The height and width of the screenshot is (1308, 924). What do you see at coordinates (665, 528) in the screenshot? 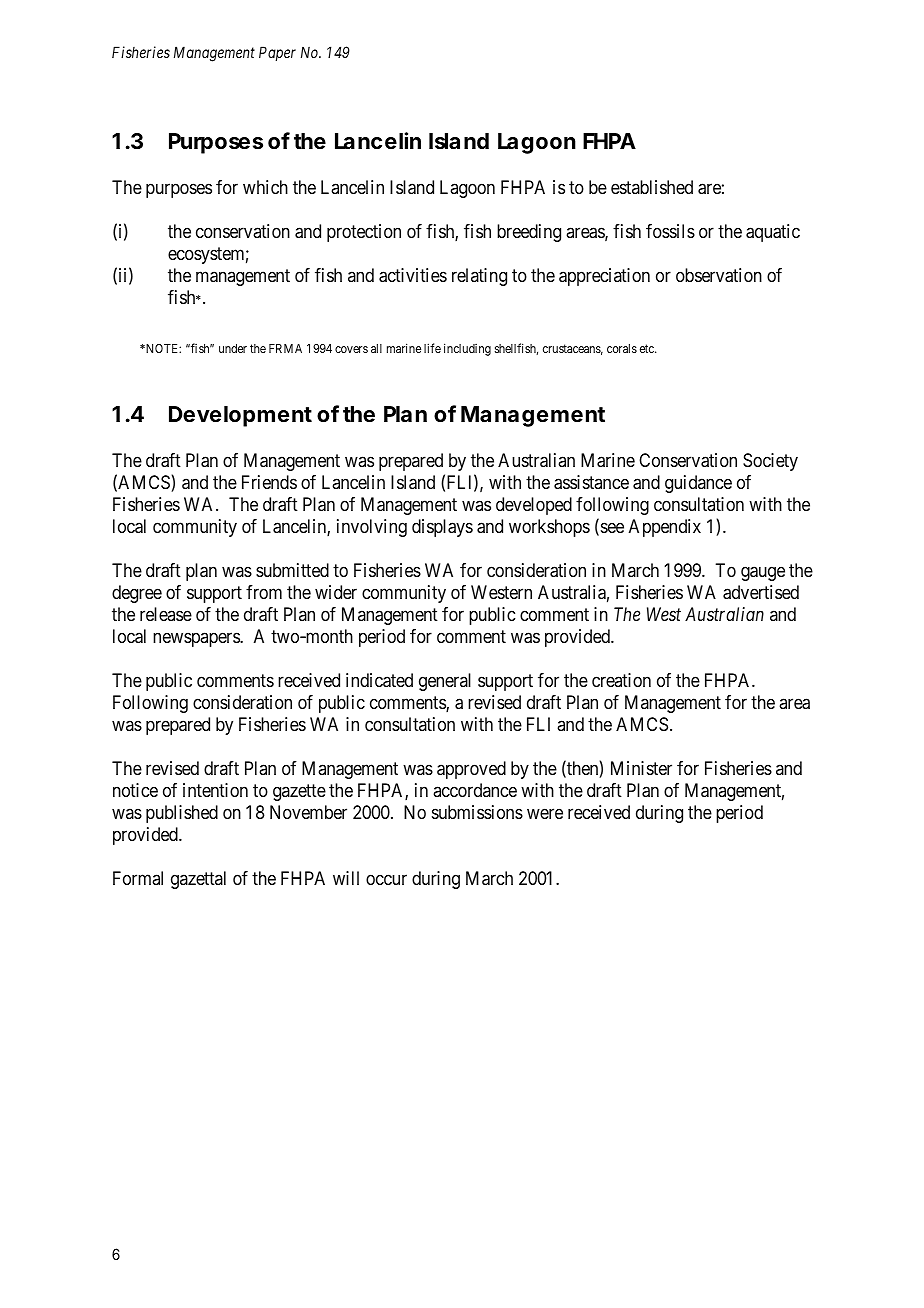
I see `Appendix` at bounding box center [665, 528].
